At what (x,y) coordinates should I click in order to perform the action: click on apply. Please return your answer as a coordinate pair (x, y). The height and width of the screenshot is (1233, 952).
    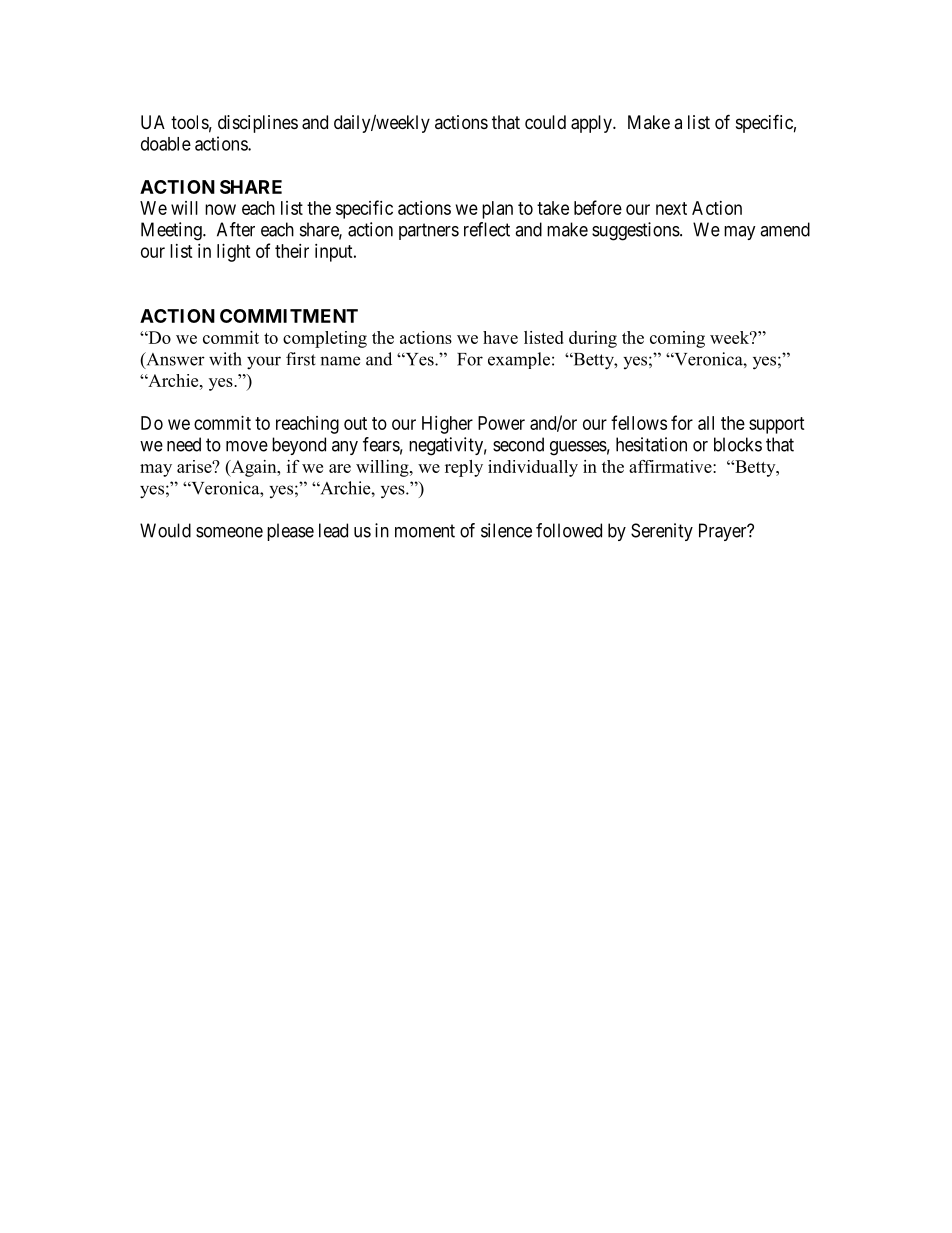
    Looking at the image, I should click on (592, 124).
